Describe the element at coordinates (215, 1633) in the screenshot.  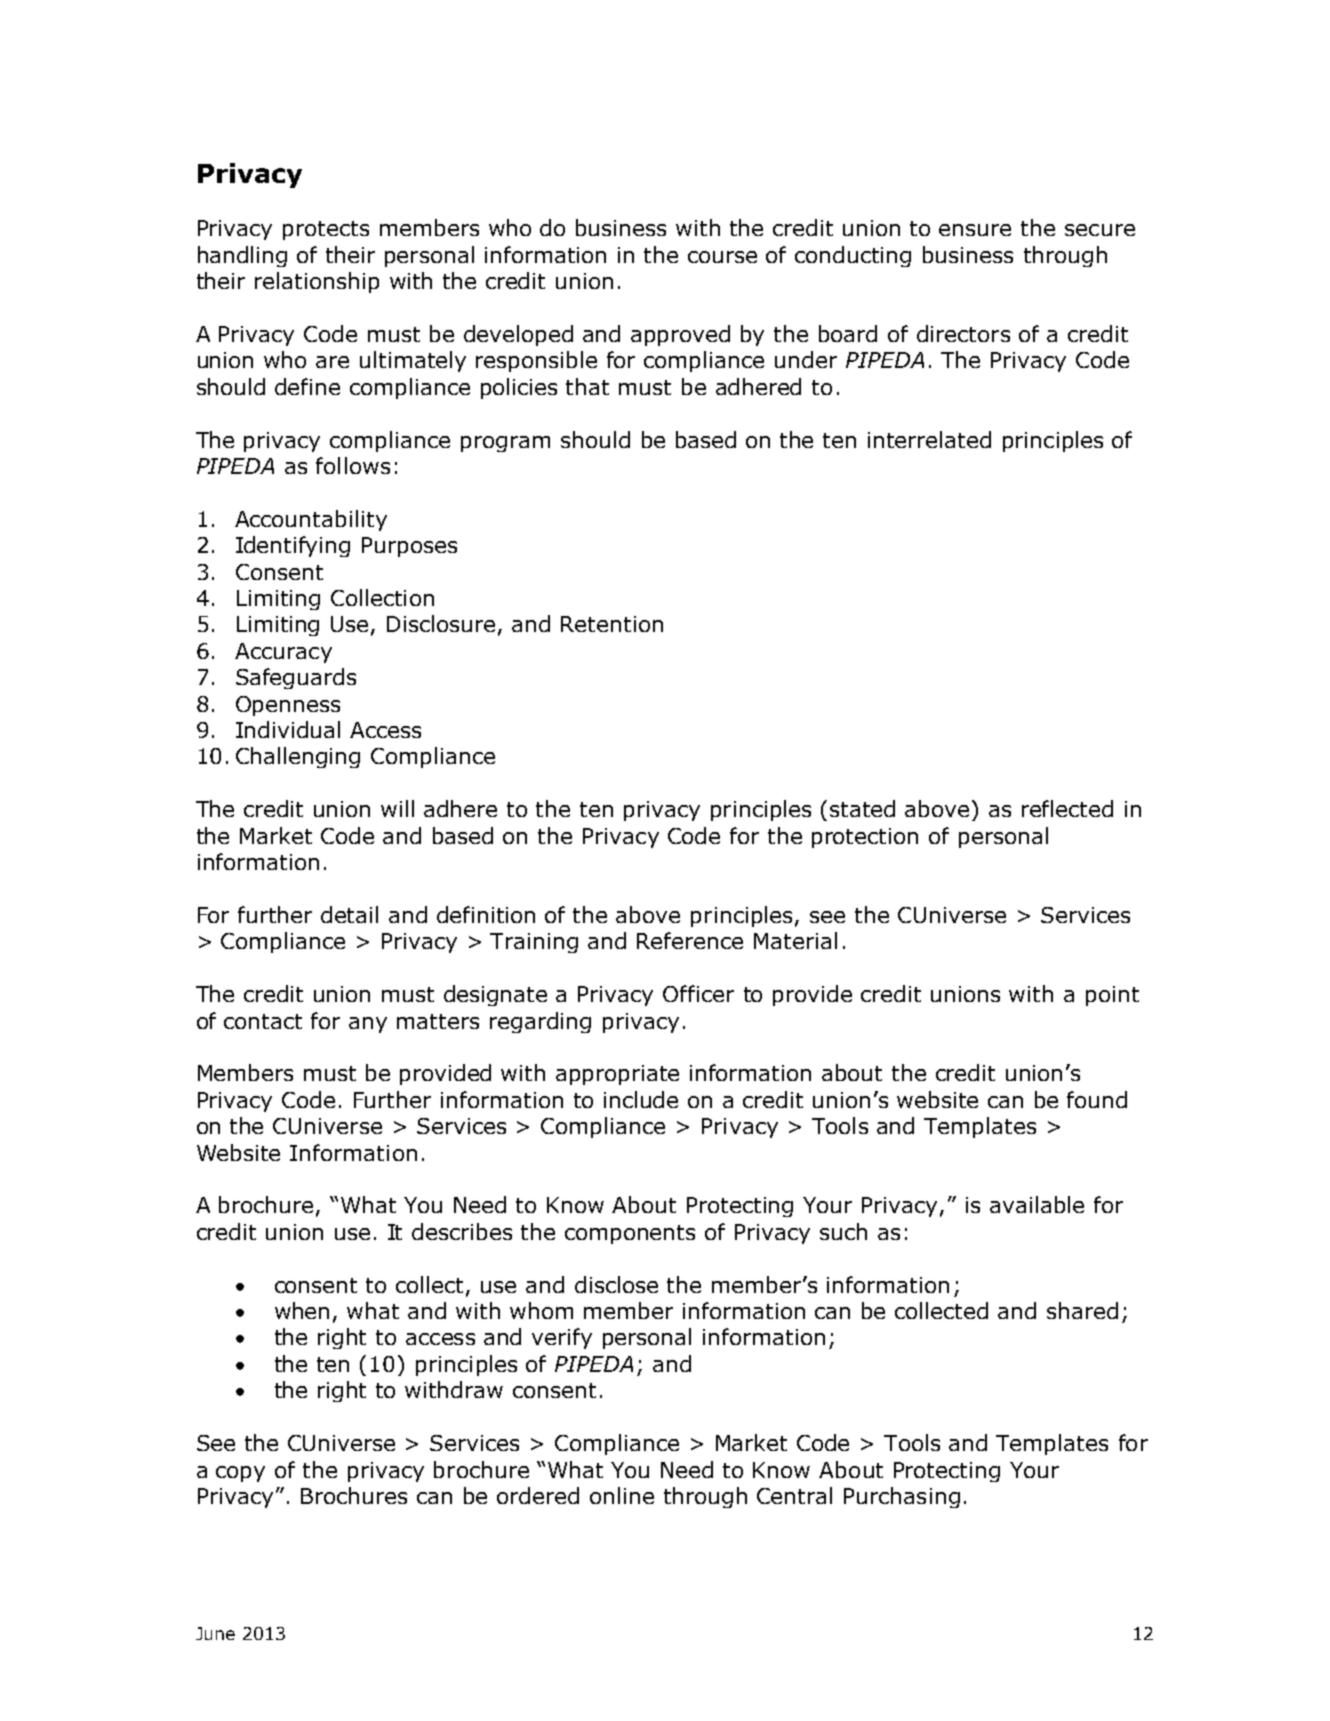
I see `June` at that location.
